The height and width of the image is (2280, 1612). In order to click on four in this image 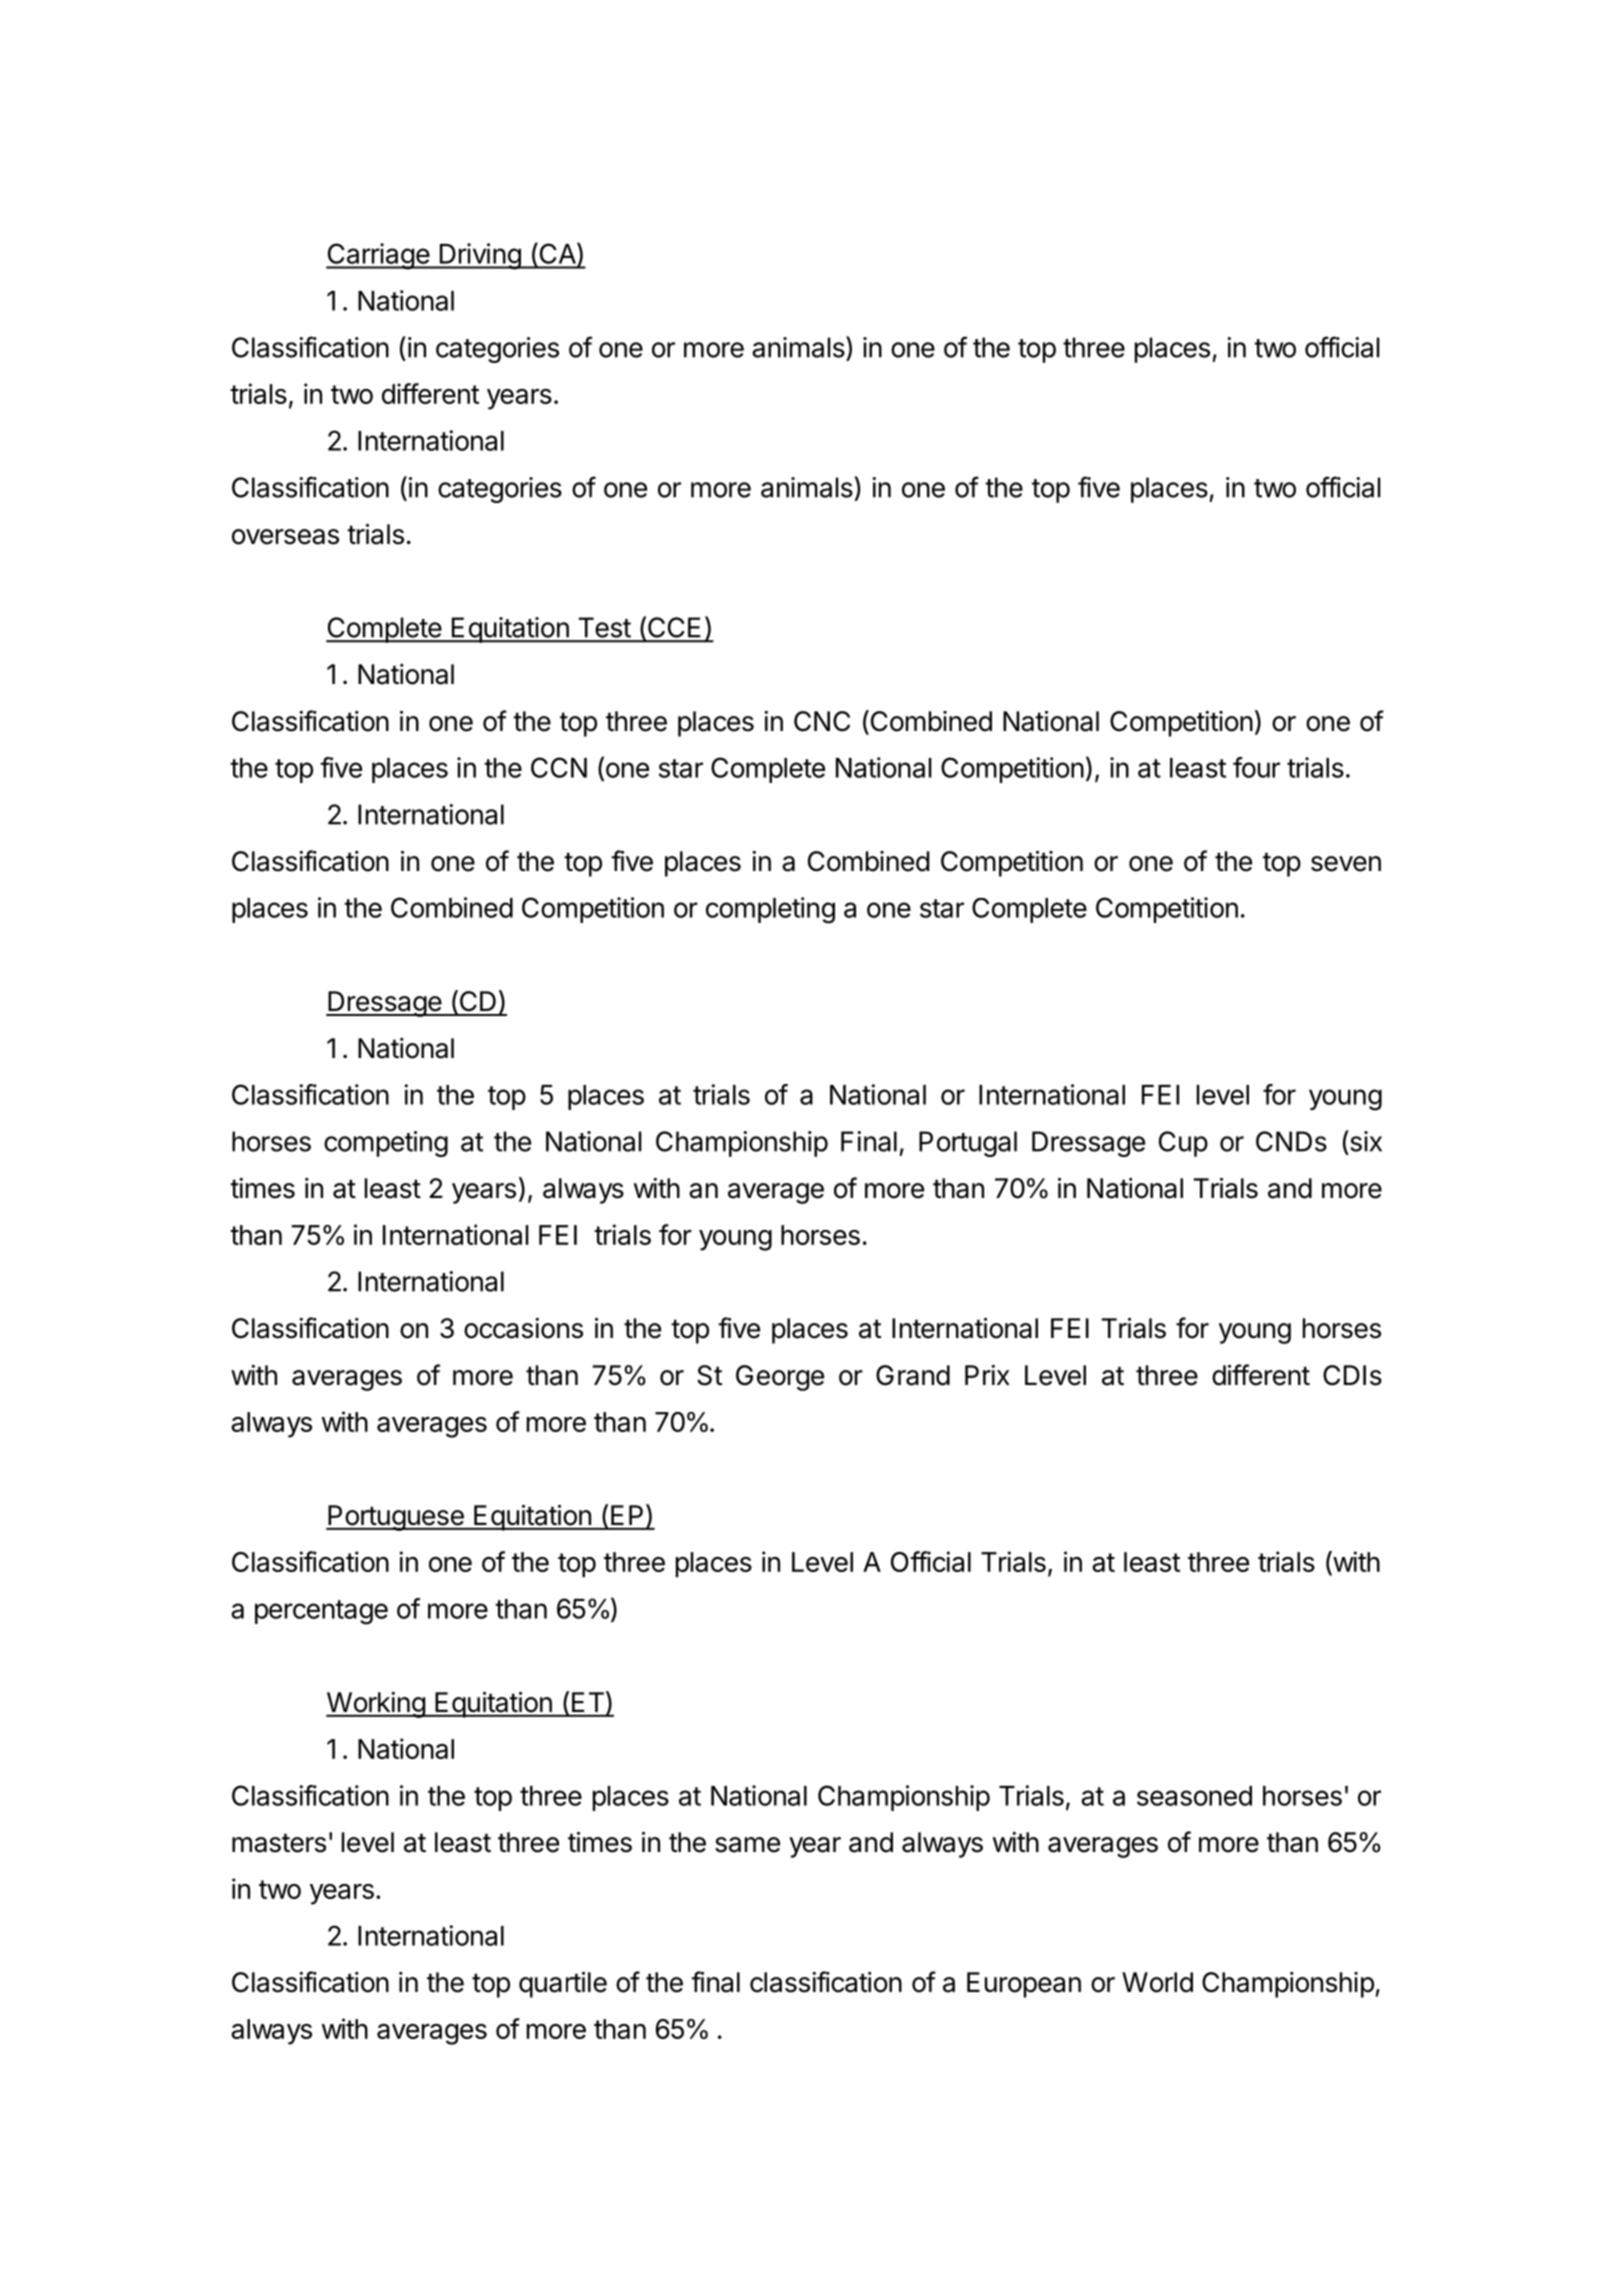, I will do `click(1256, 767)`.
